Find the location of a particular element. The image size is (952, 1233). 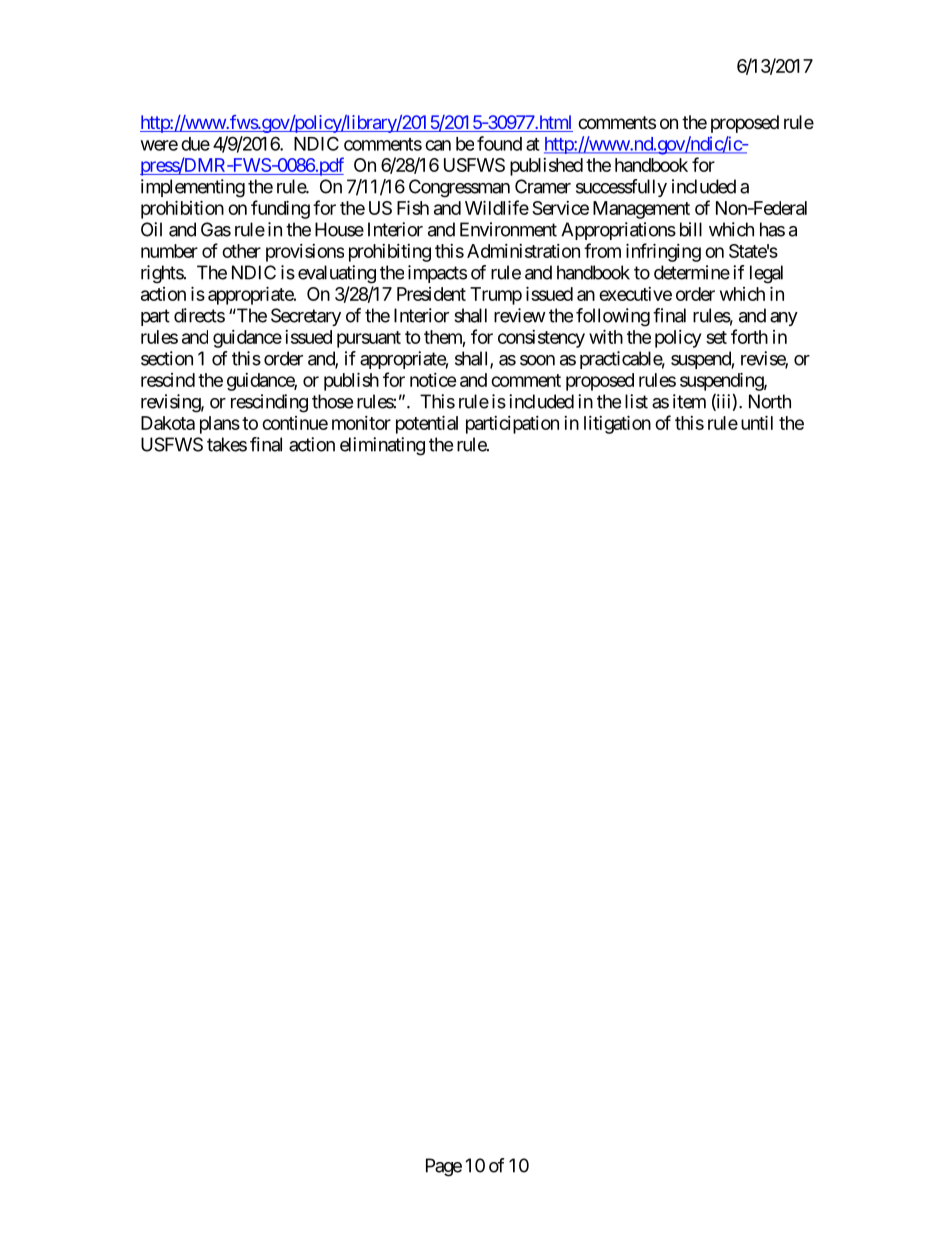

can is located at coordinates (438, 145).
